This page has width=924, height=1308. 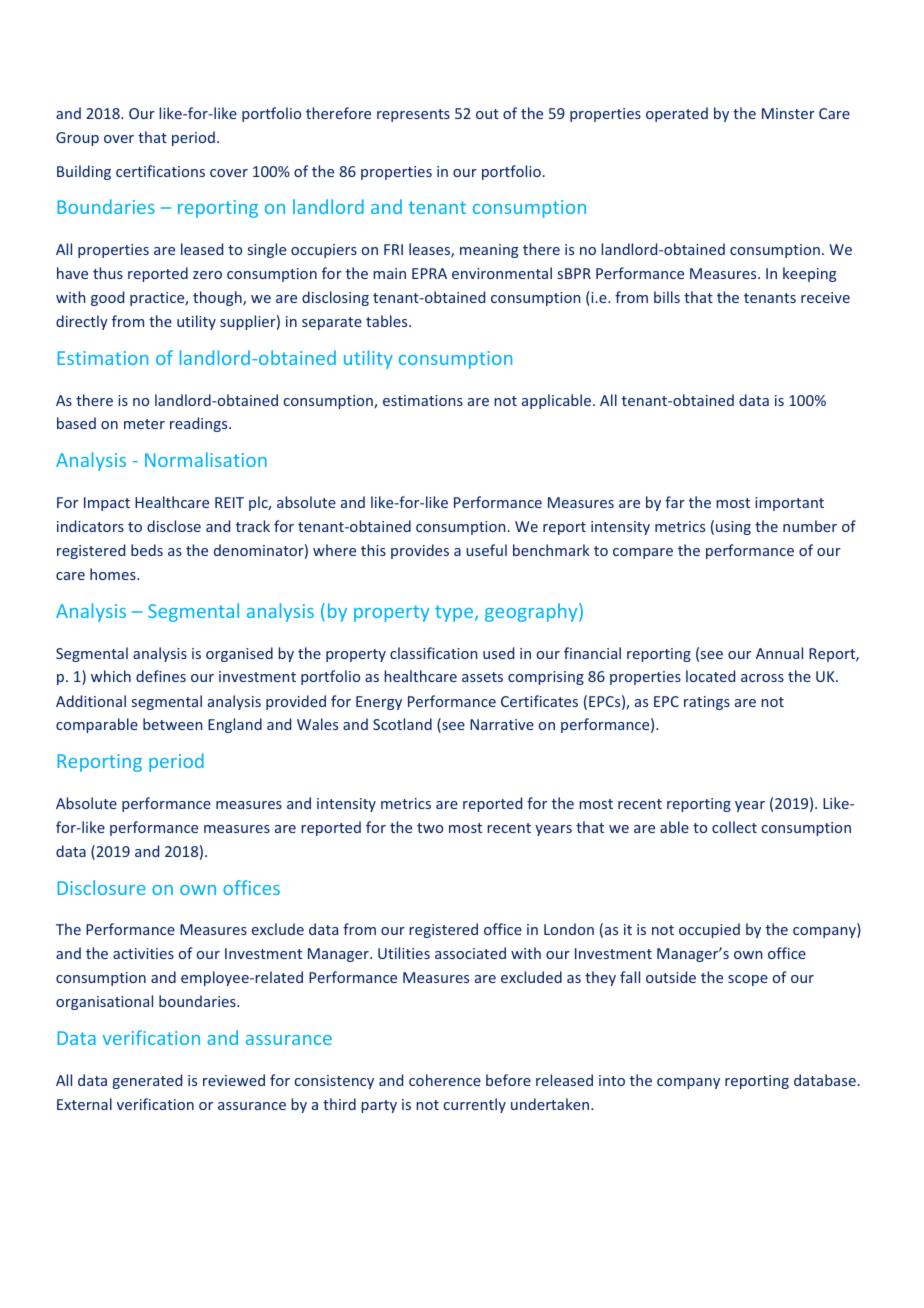 I want to click on generated, so click(x=147, y=1081).
